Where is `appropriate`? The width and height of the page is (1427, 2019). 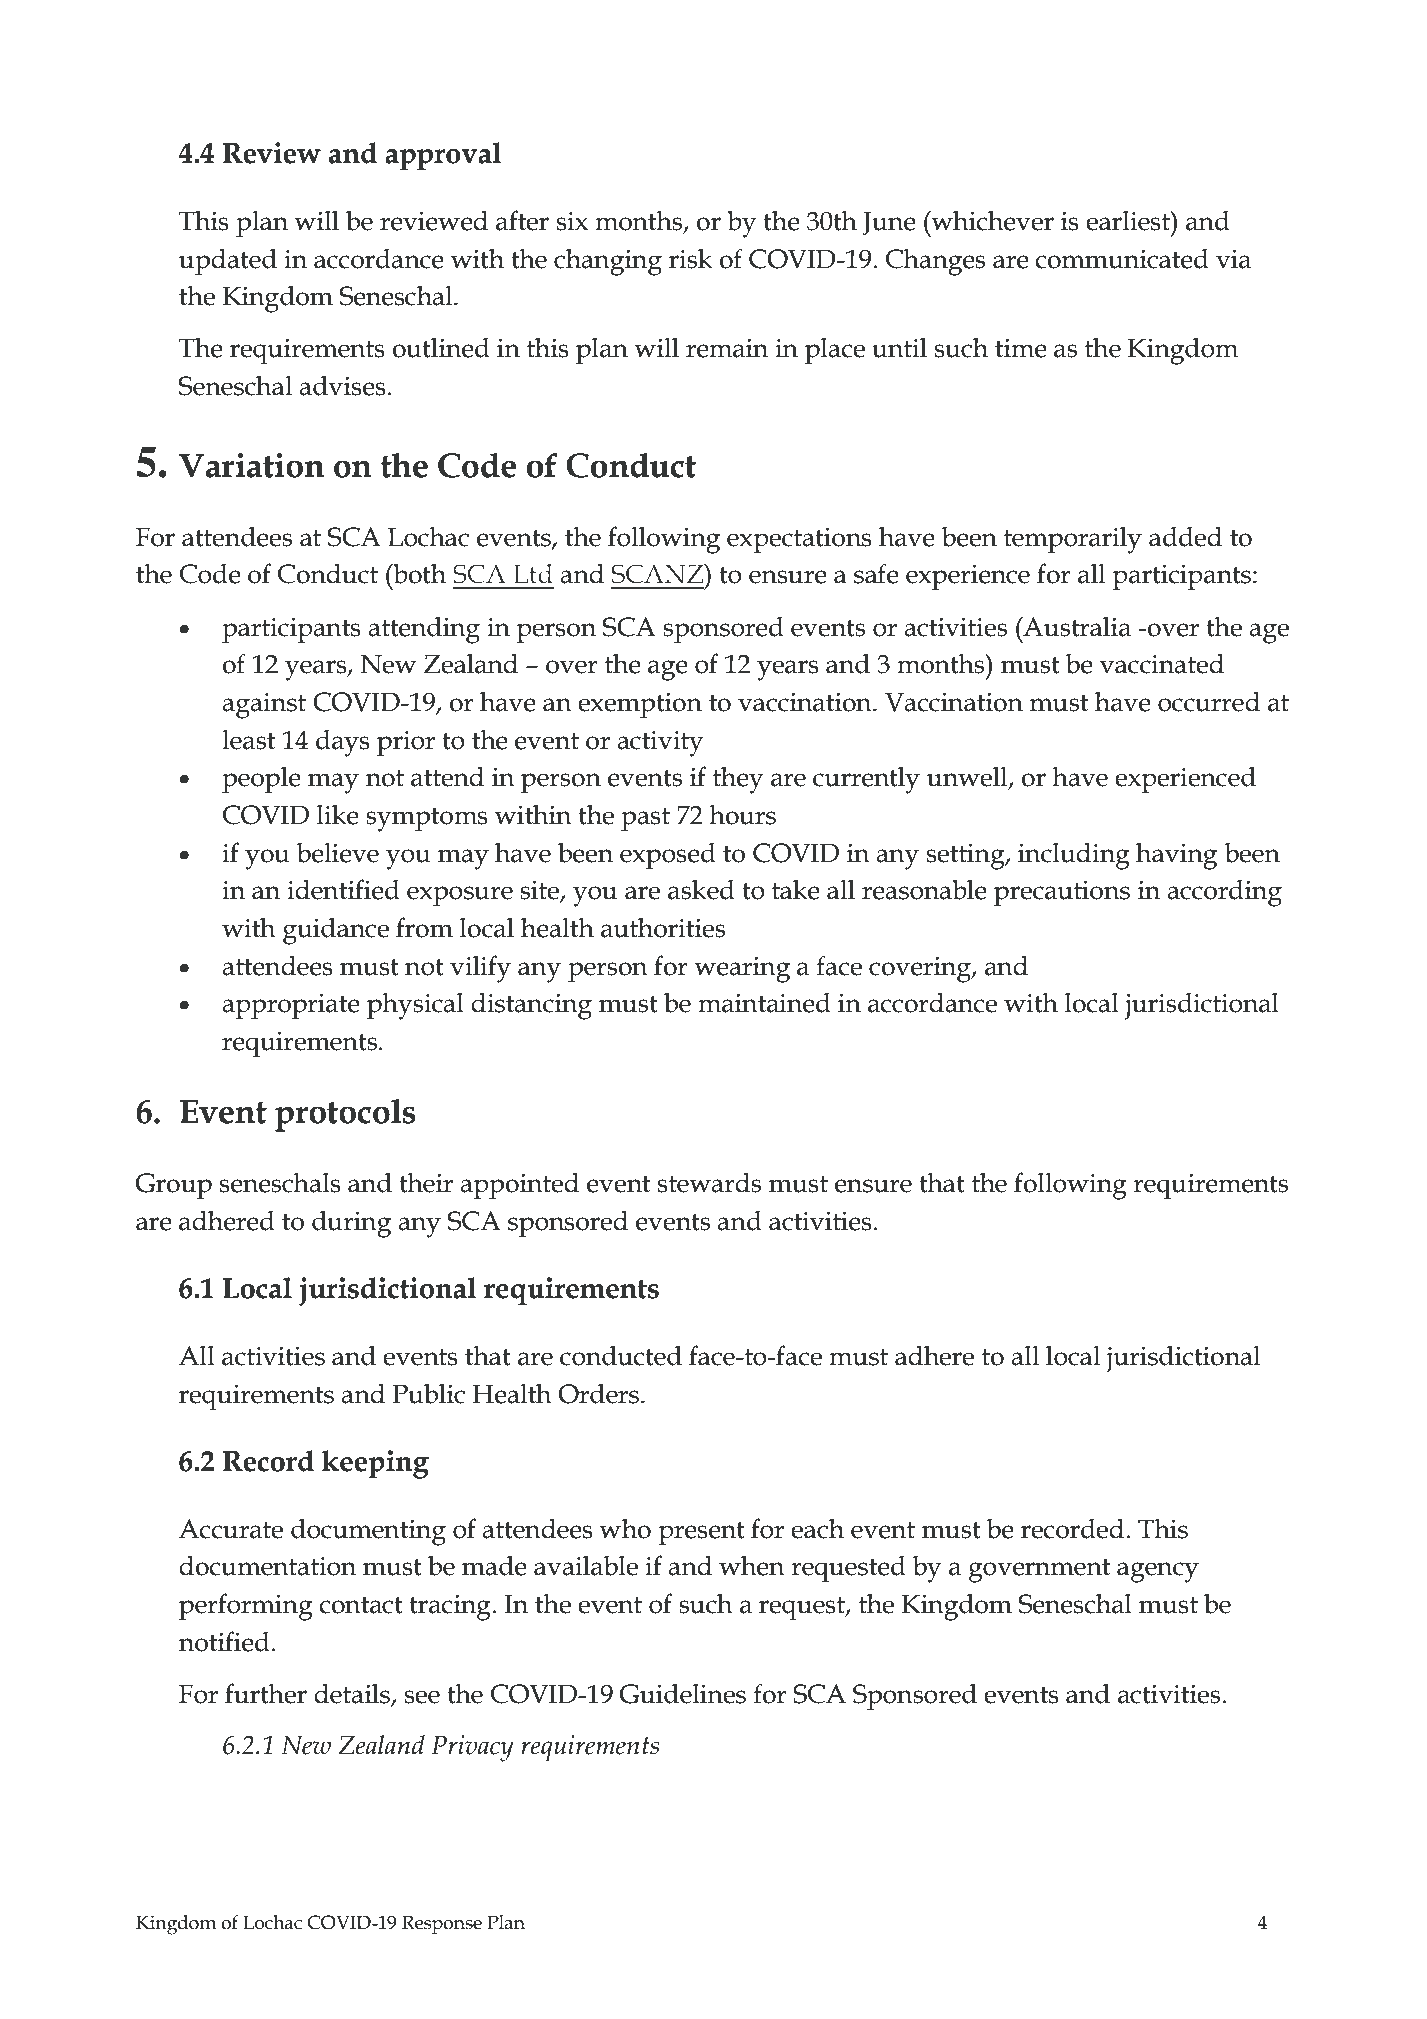 appropriate is located at coordinates (291, 1006).
